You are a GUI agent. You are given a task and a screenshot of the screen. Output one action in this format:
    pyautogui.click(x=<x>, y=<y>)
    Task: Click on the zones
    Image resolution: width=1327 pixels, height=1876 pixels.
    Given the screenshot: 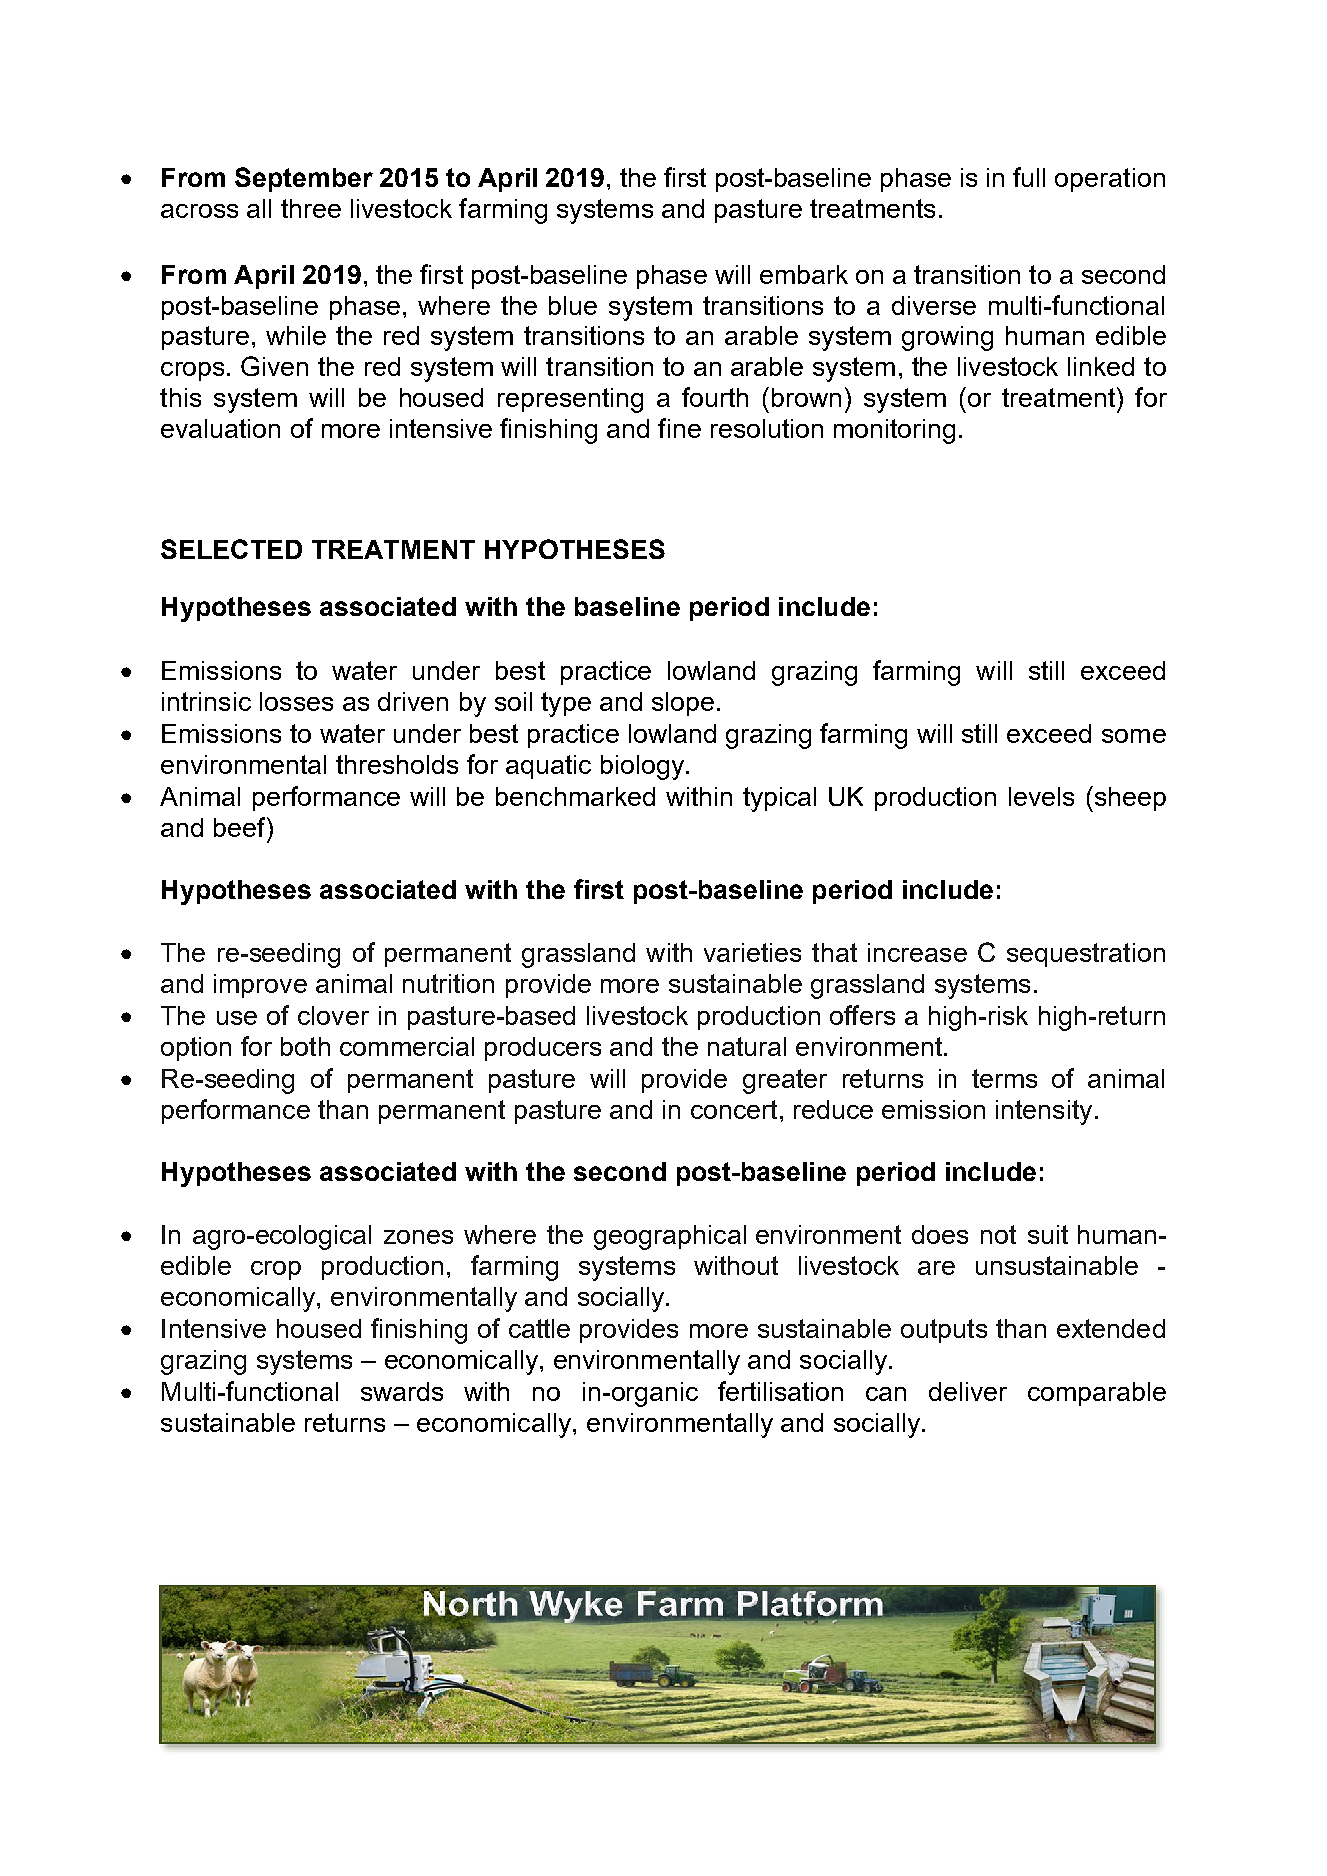 What is the action you would take?
    pyautogui.click(x=418, y=1237)
